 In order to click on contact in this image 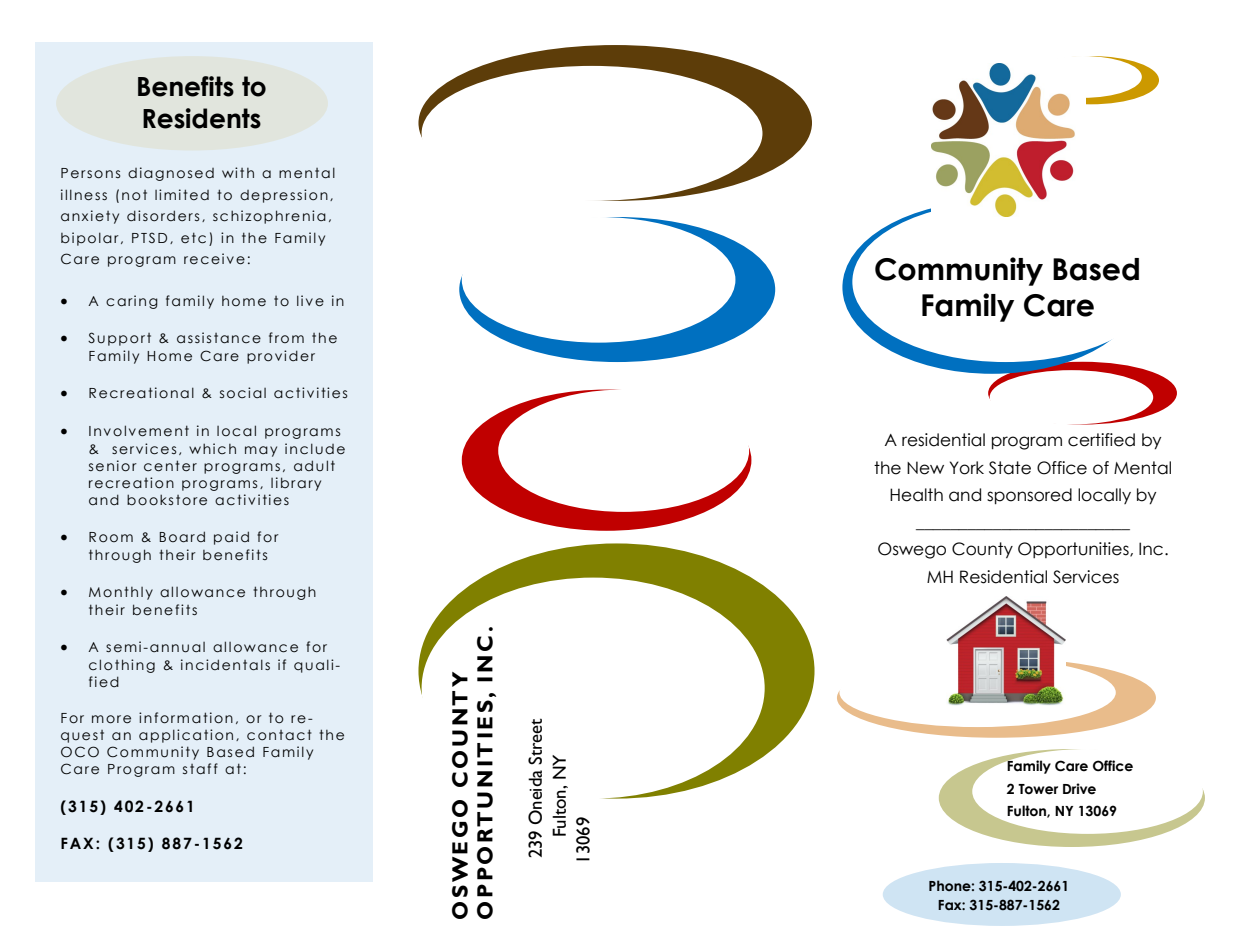, I will do `click(279, 735)`.
